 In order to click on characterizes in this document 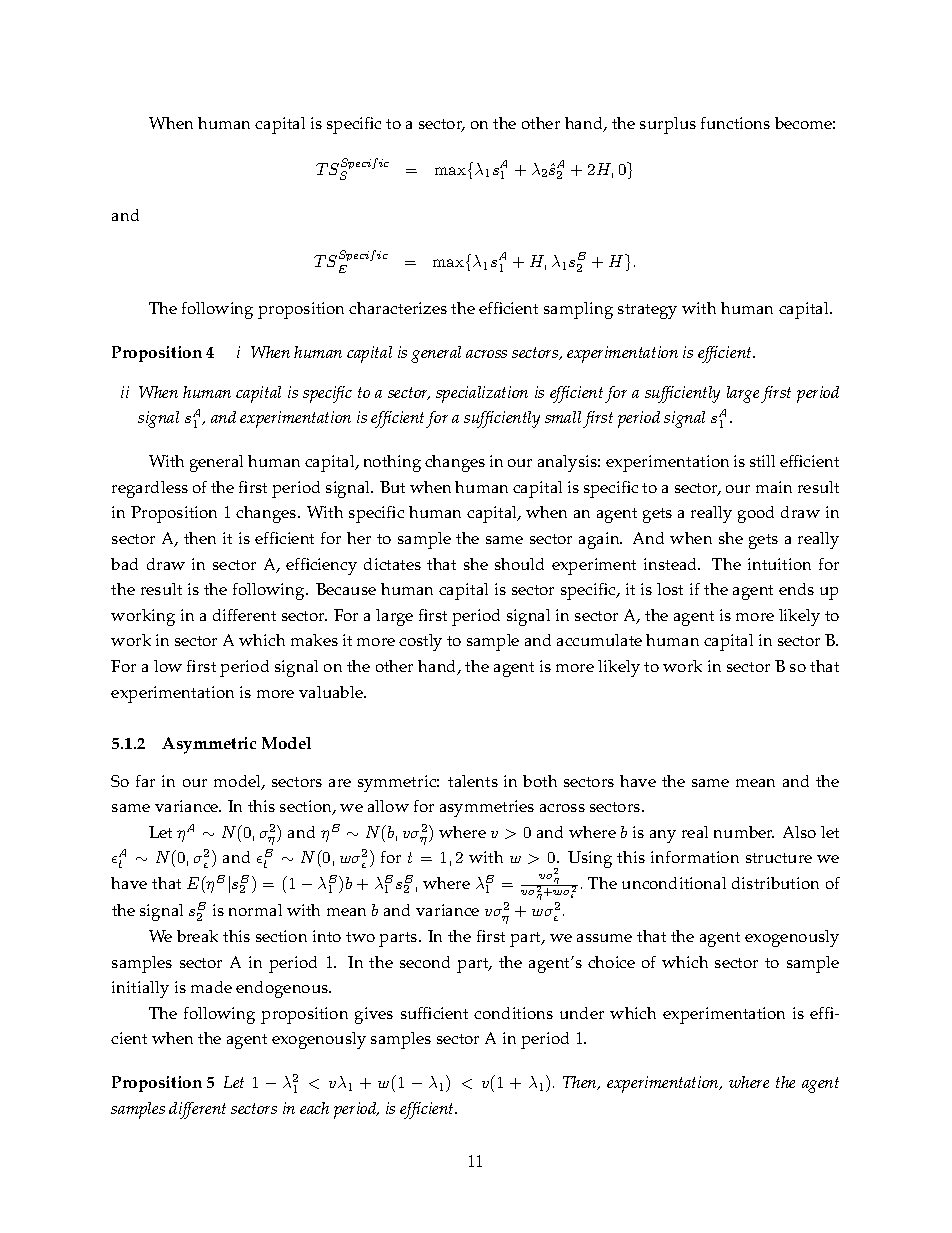, I will do `click(398, 308)`.
